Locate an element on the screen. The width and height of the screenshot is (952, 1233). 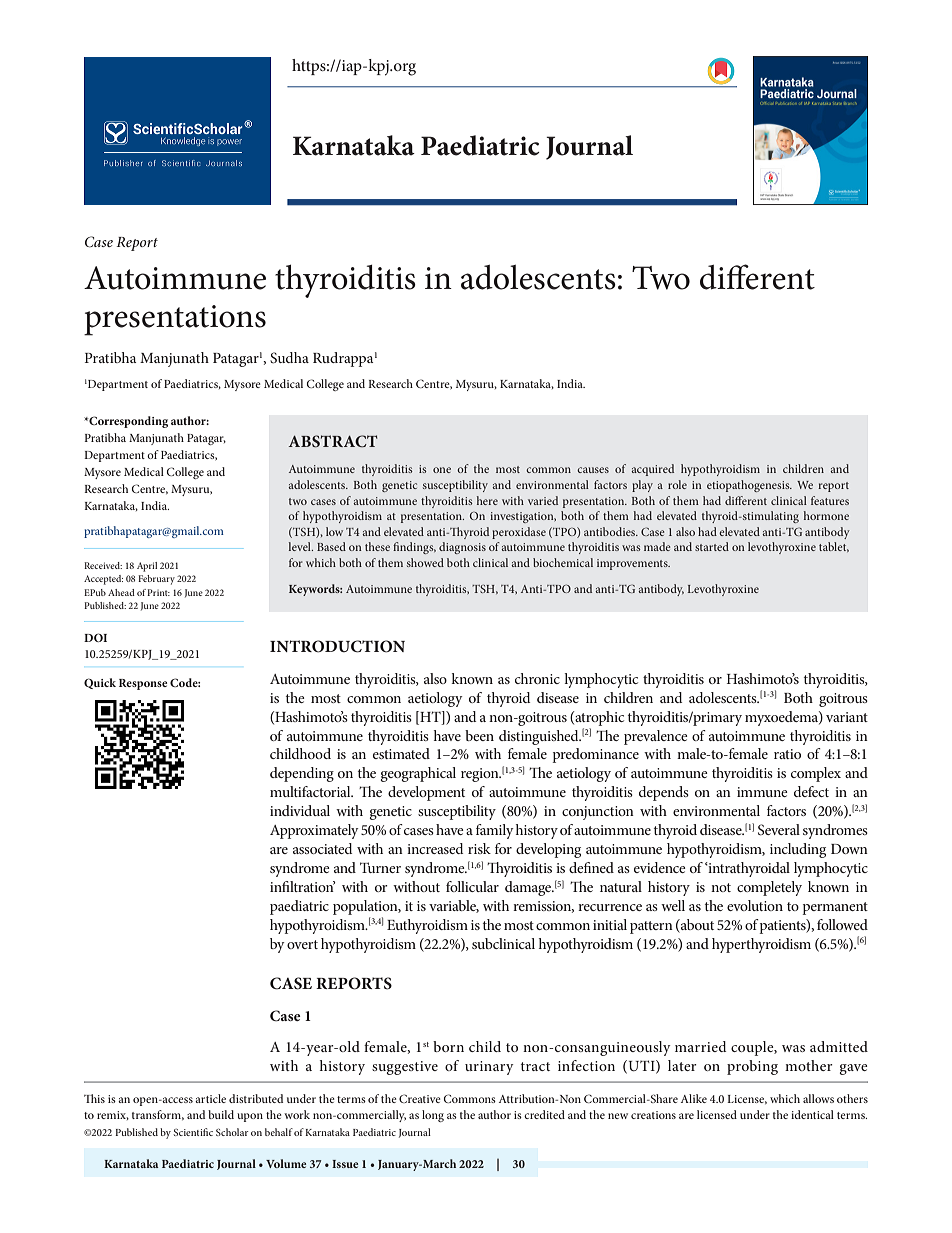
causes is located at coordinates (593, 470).
